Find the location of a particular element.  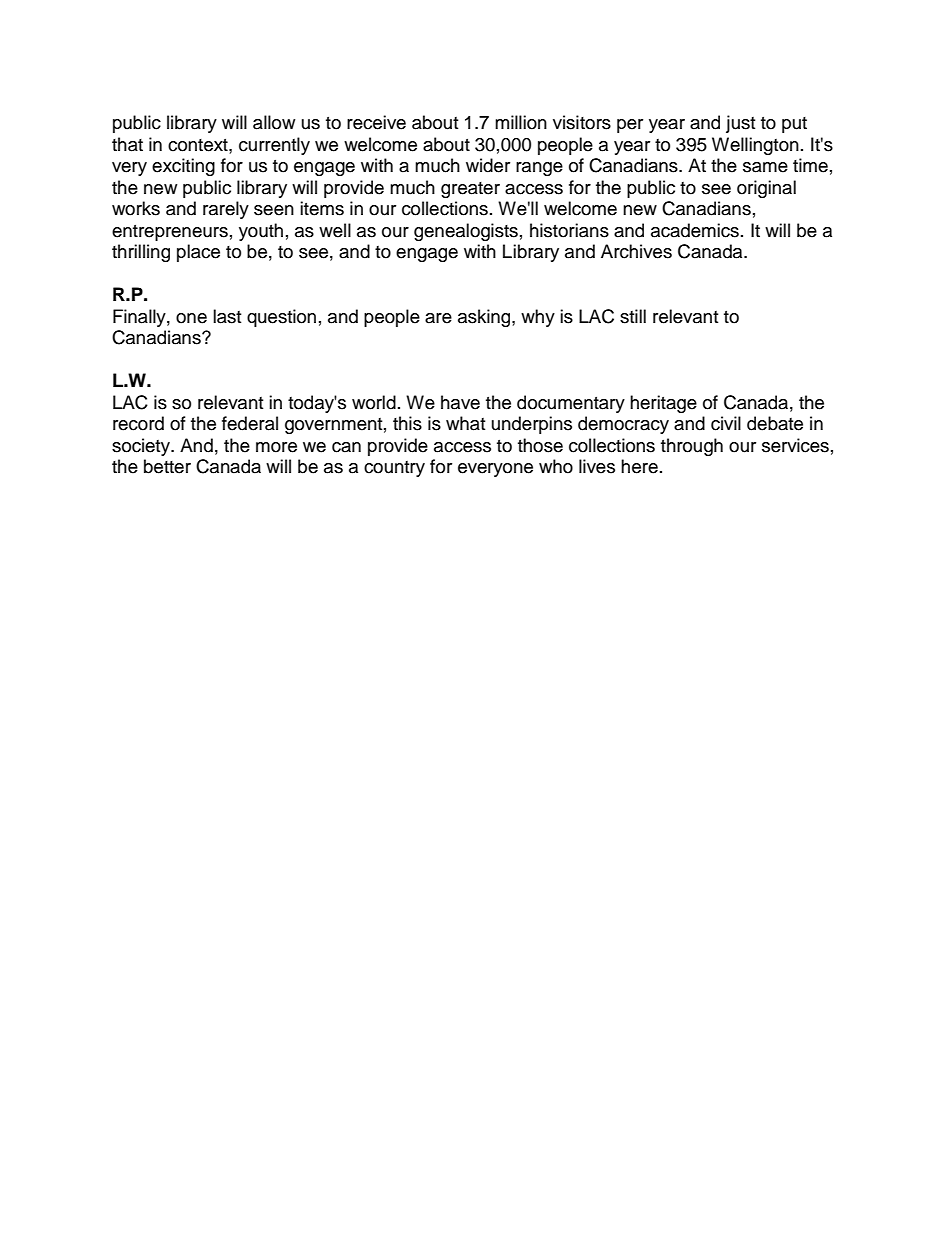

better is located at coordinates (167, 466).
